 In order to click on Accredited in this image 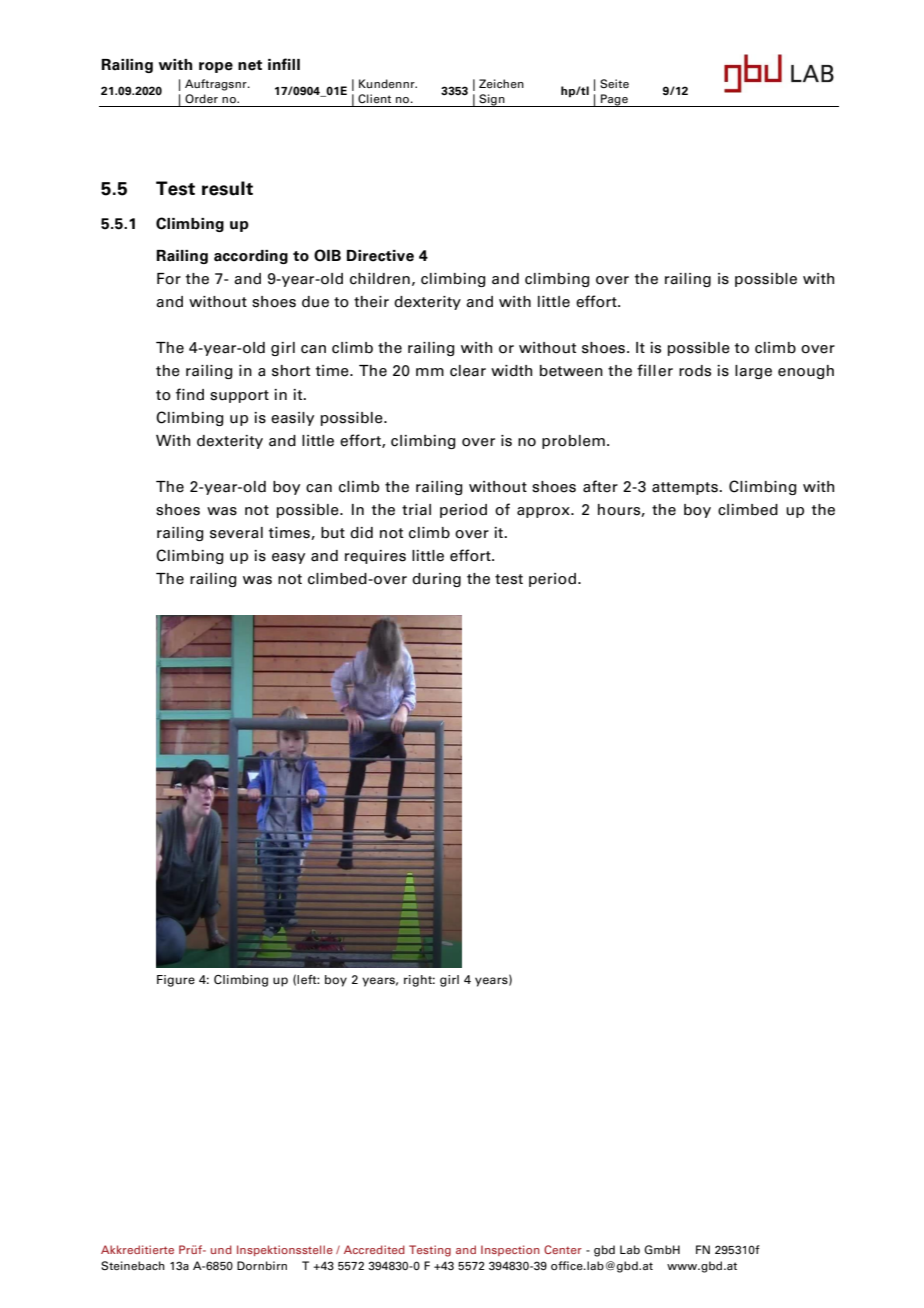, I will do `click(374, 1249)`.
